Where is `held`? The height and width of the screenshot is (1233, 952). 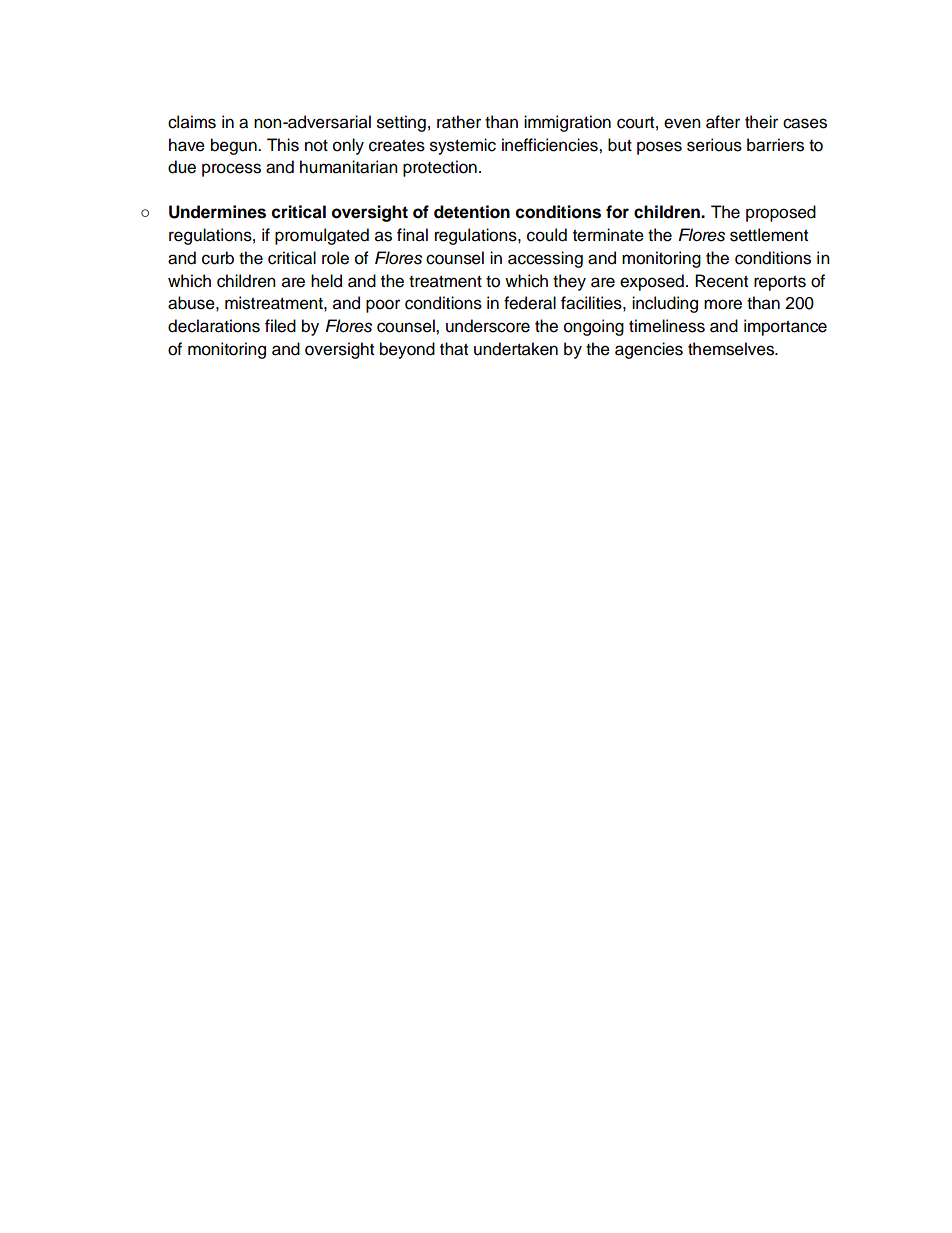
held is located at coordinates (326, 281).
